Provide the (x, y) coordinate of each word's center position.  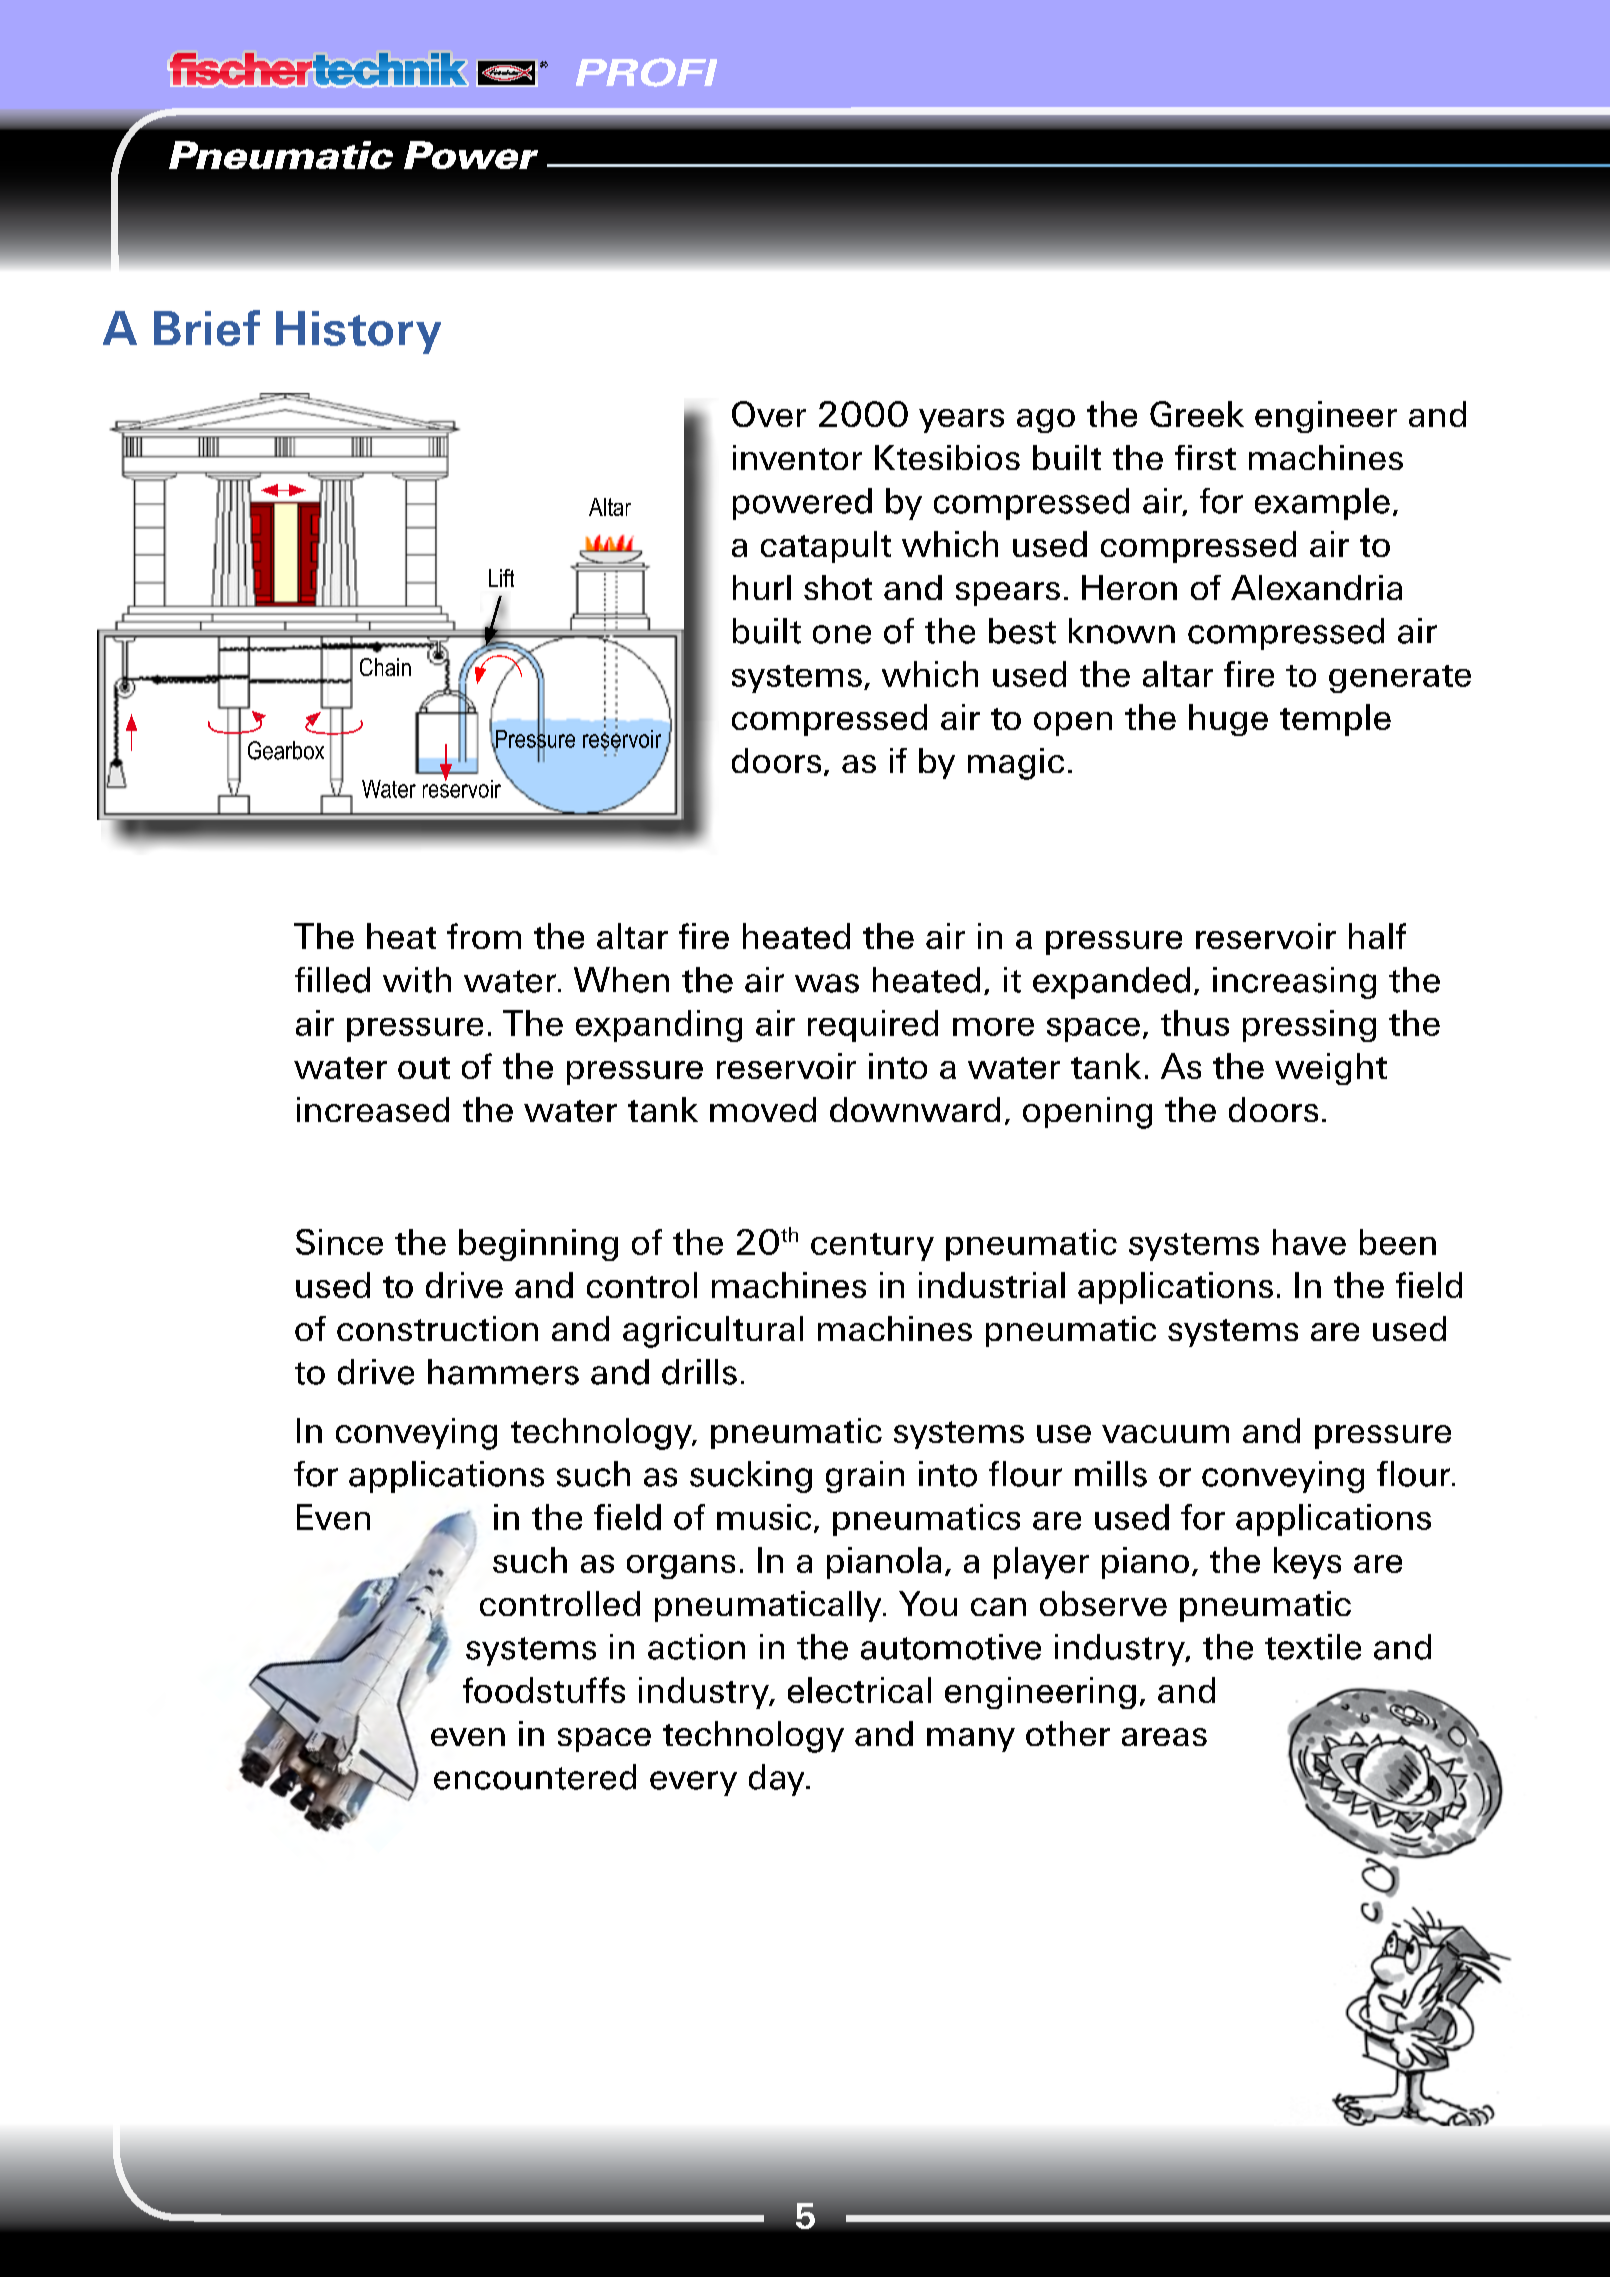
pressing (1309, 1026)
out (424, 1068)
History (358, 332)
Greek (1197, 414)
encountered (535, 1777)
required (873, 1026)
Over (769, 414)
